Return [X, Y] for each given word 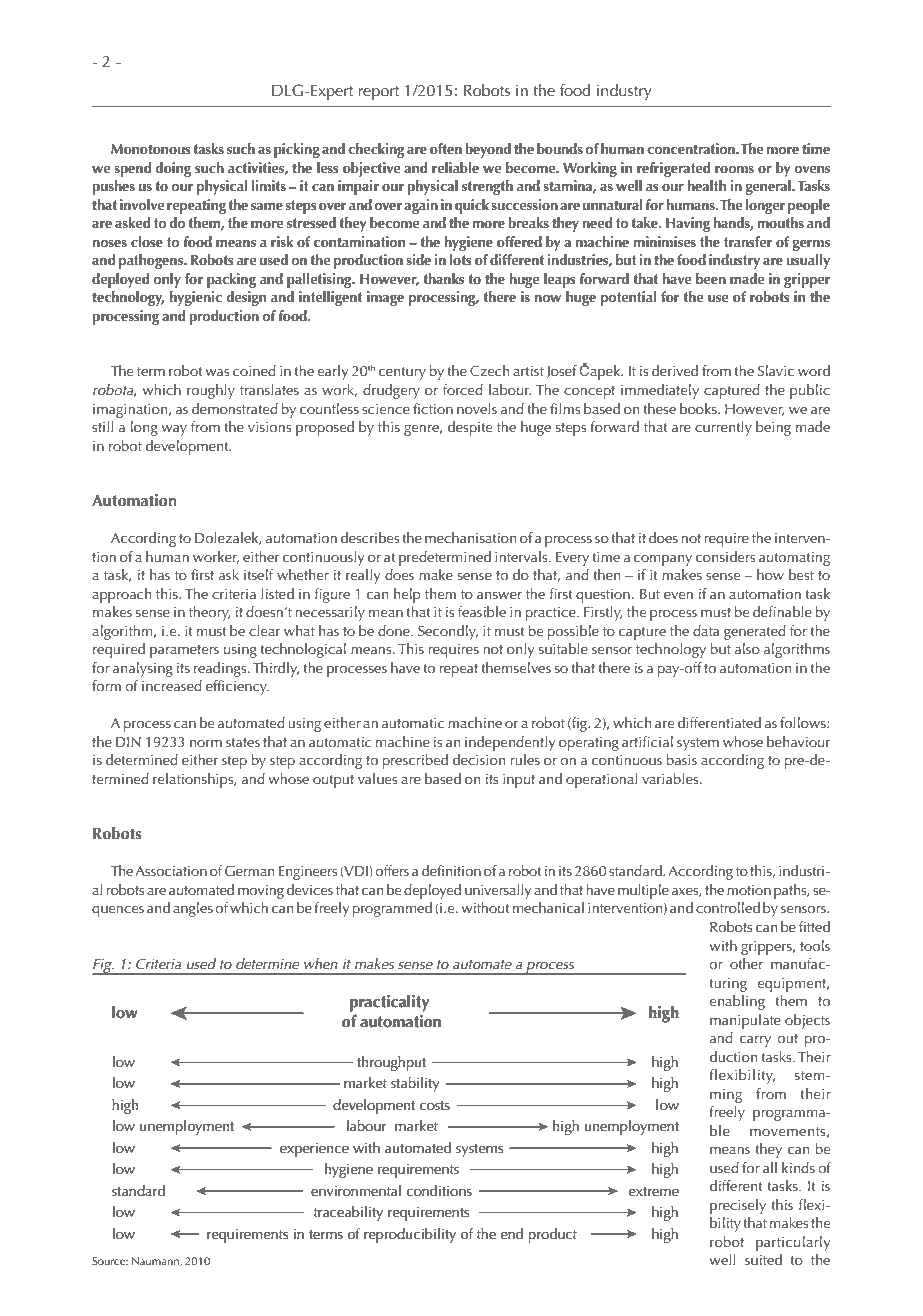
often [446, 149]
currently [723, 428]
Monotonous [151, 149]
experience [314, 1150]
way [174, 430]
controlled [728, 907]
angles [193, 909]
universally [498, 891]
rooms [734, 170]
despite [470, 428]
